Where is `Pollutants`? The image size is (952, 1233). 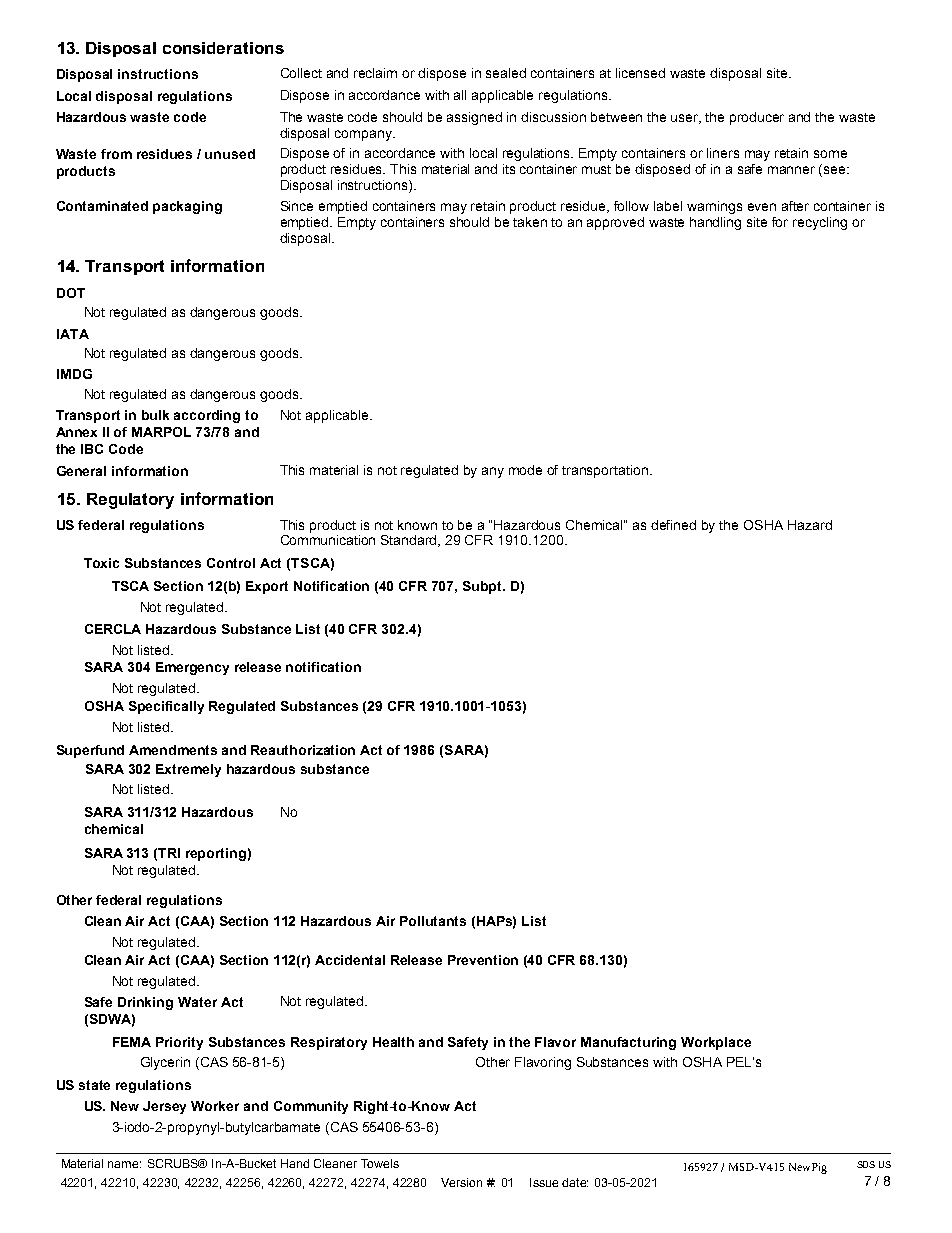
Pollutants is located at coordinates (433, 921).
